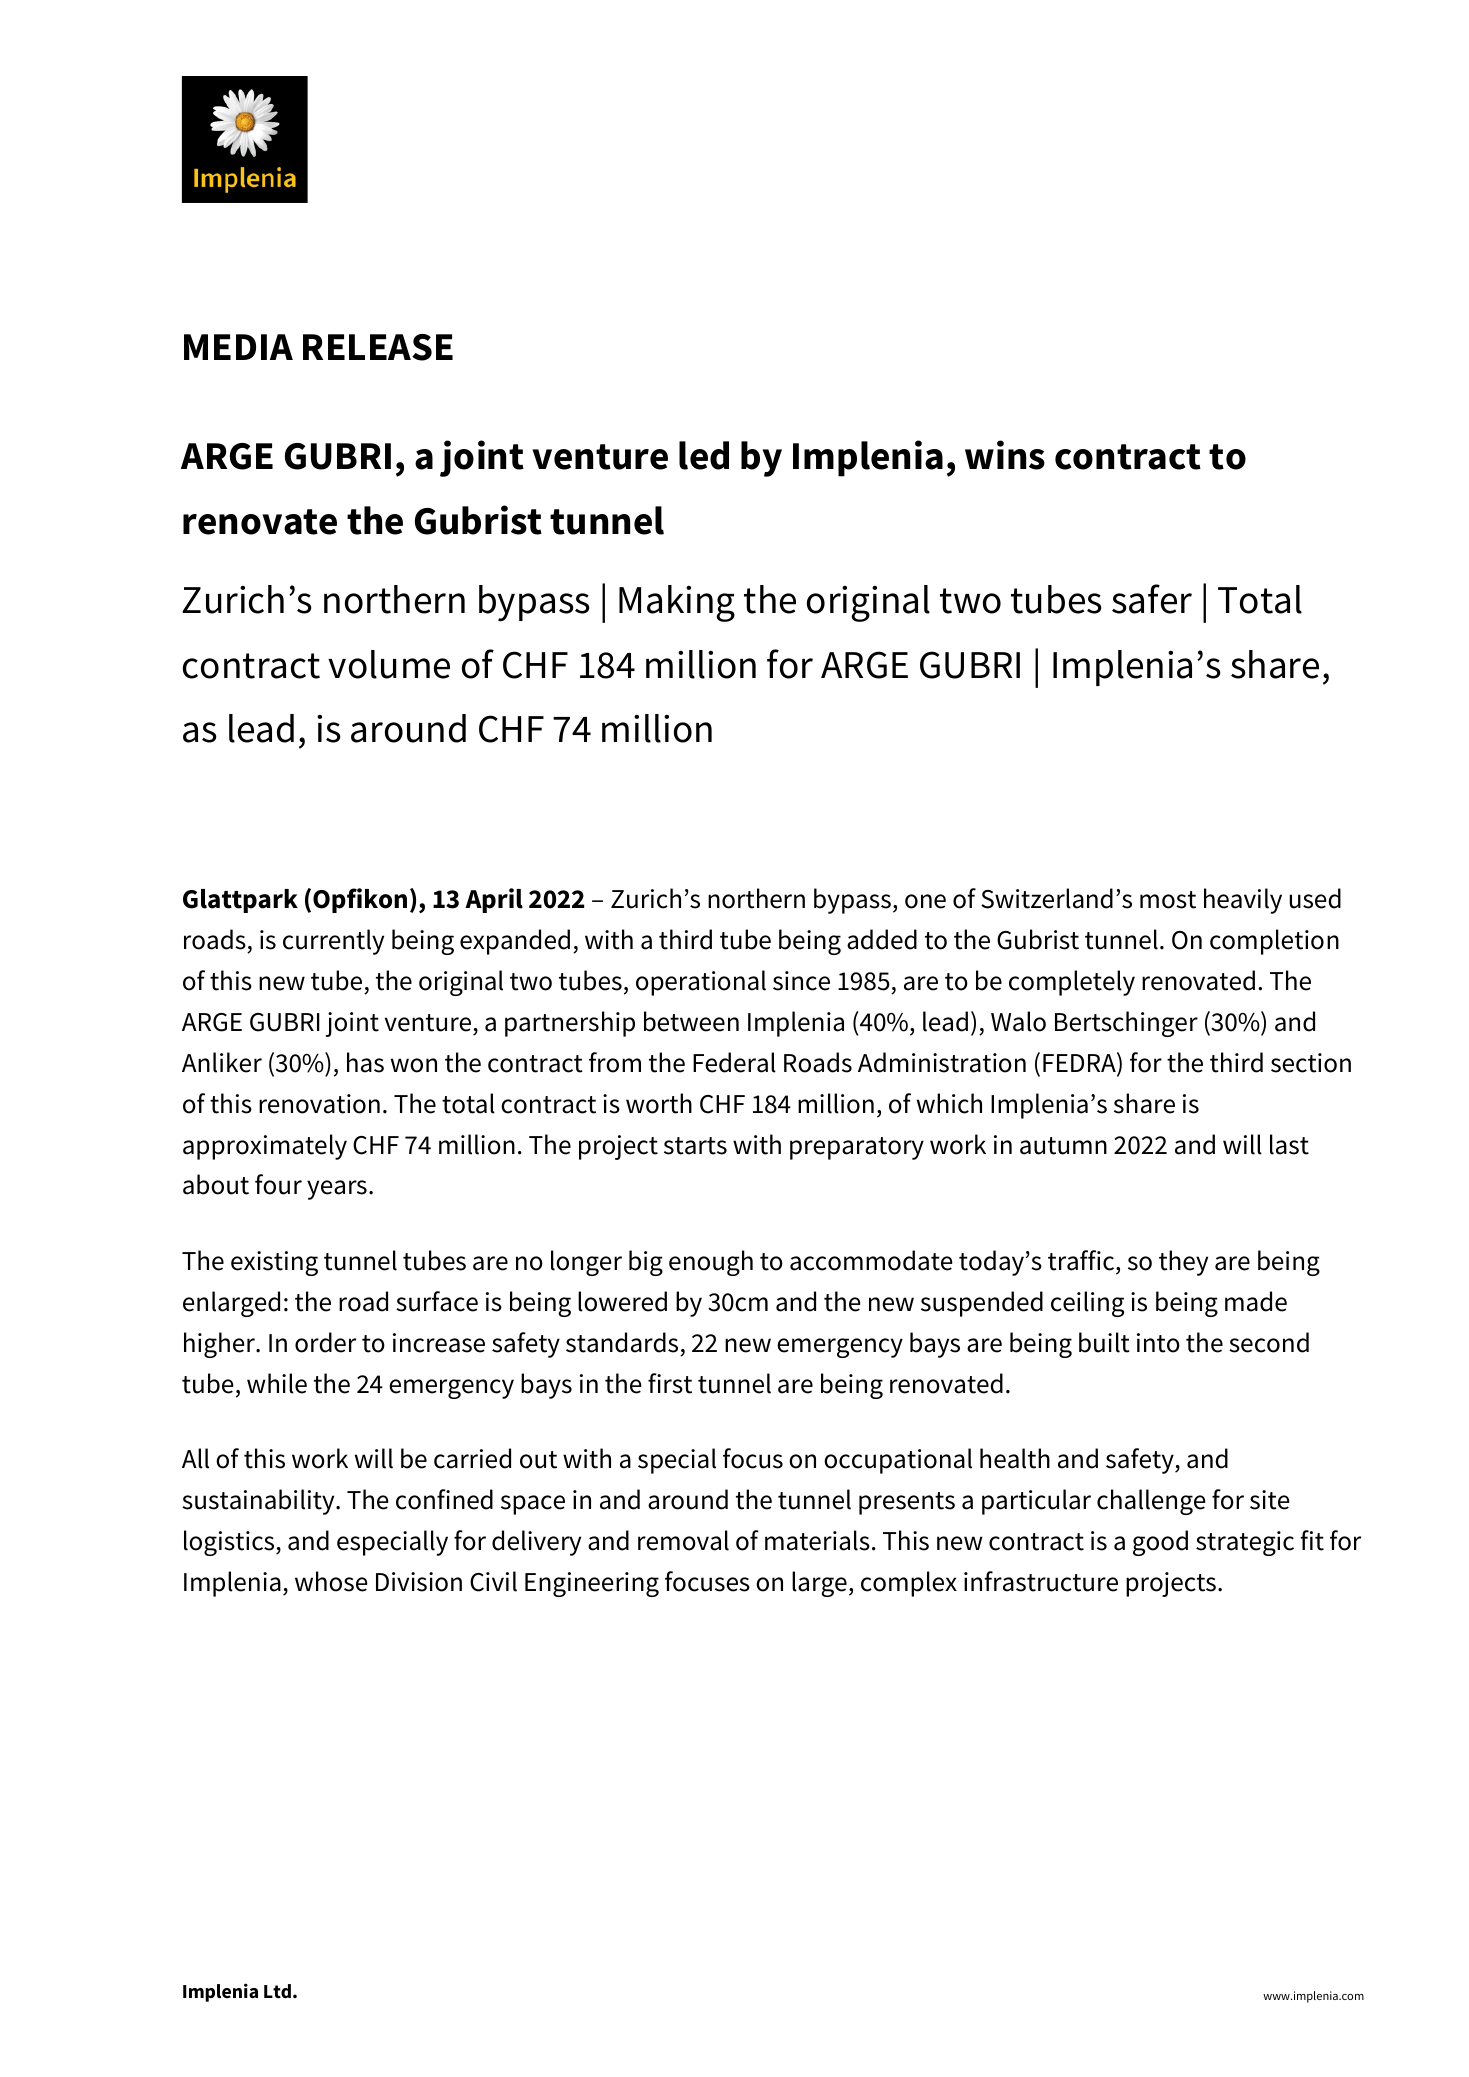 The height and width of the screenshot is (2077, 1469). Describe the element at coordinates (279, 1991) in the screenshot. I see `Ltd` at that location.
